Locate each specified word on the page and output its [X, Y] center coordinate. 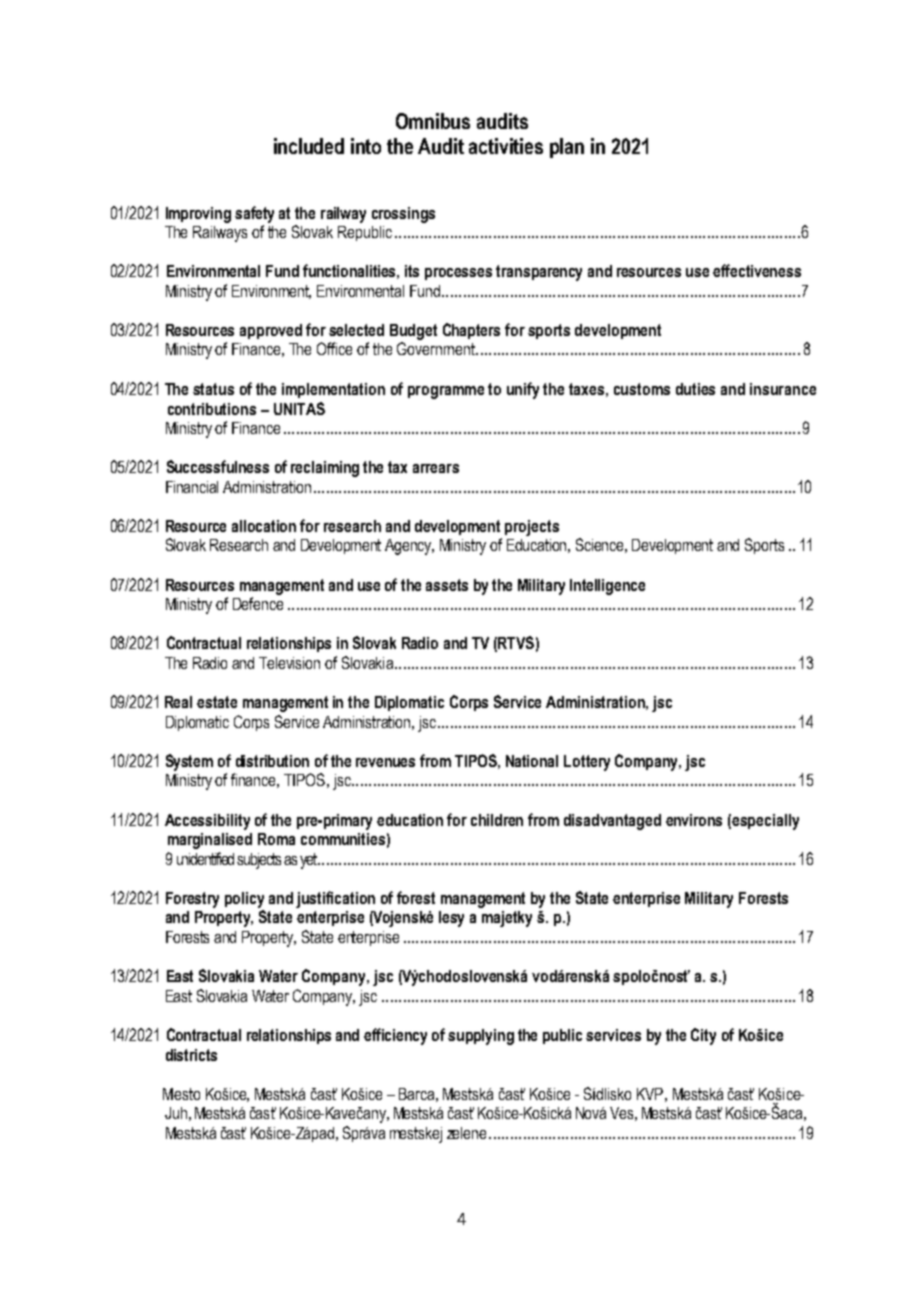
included [309, 146]
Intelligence [607, 587]
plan [567, 148]
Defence [258, 603]
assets [447, 585]
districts [191, 1055]
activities [506, 146]
